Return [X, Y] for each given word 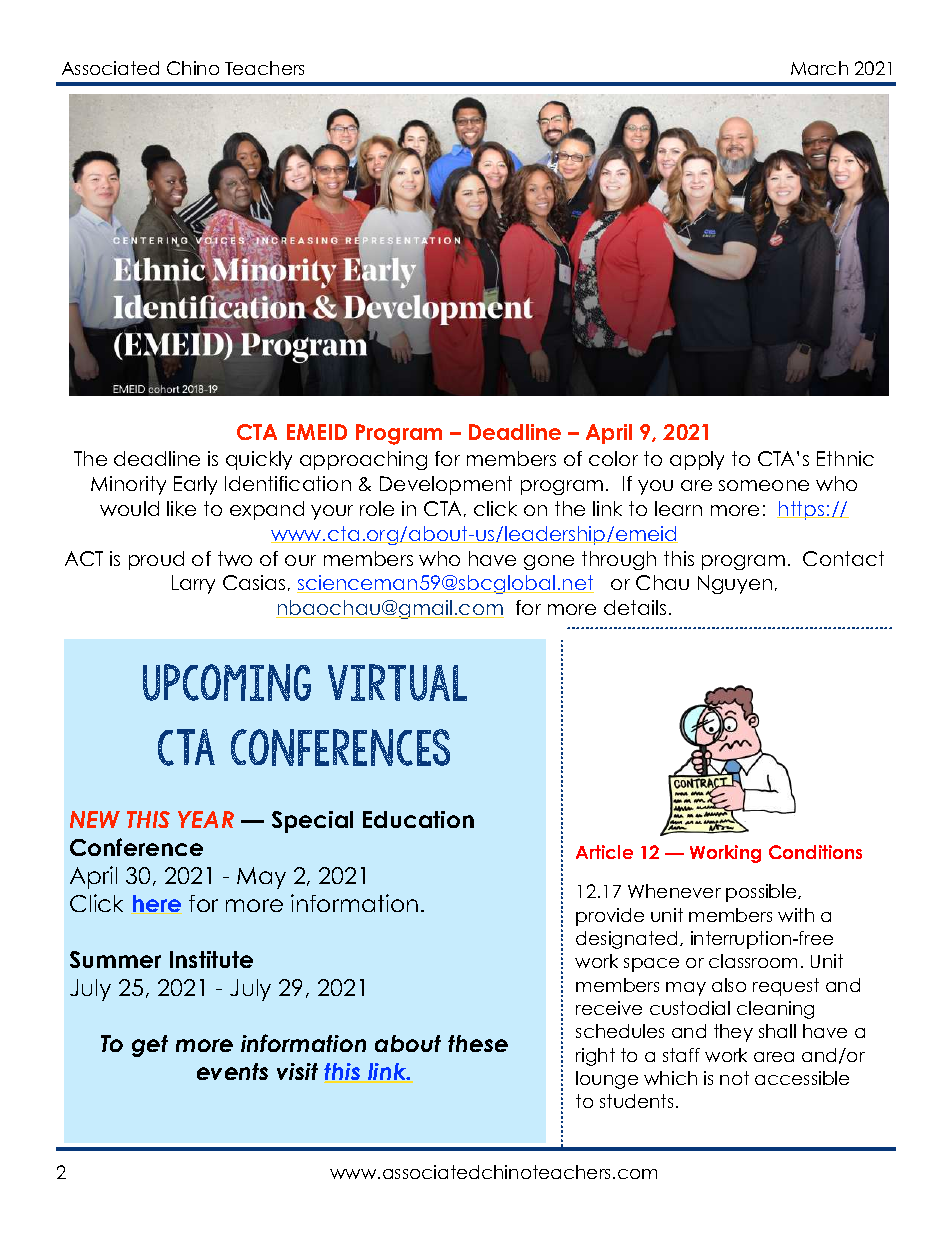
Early [195, 485]
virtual [397, 682]
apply [697, 460]
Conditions [815, 852]
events [232, 1071]
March [819, 68]
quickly [259, 460]
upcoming [227, 682]
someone [764, 485]
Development [446, 485]
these [478, 1043]
